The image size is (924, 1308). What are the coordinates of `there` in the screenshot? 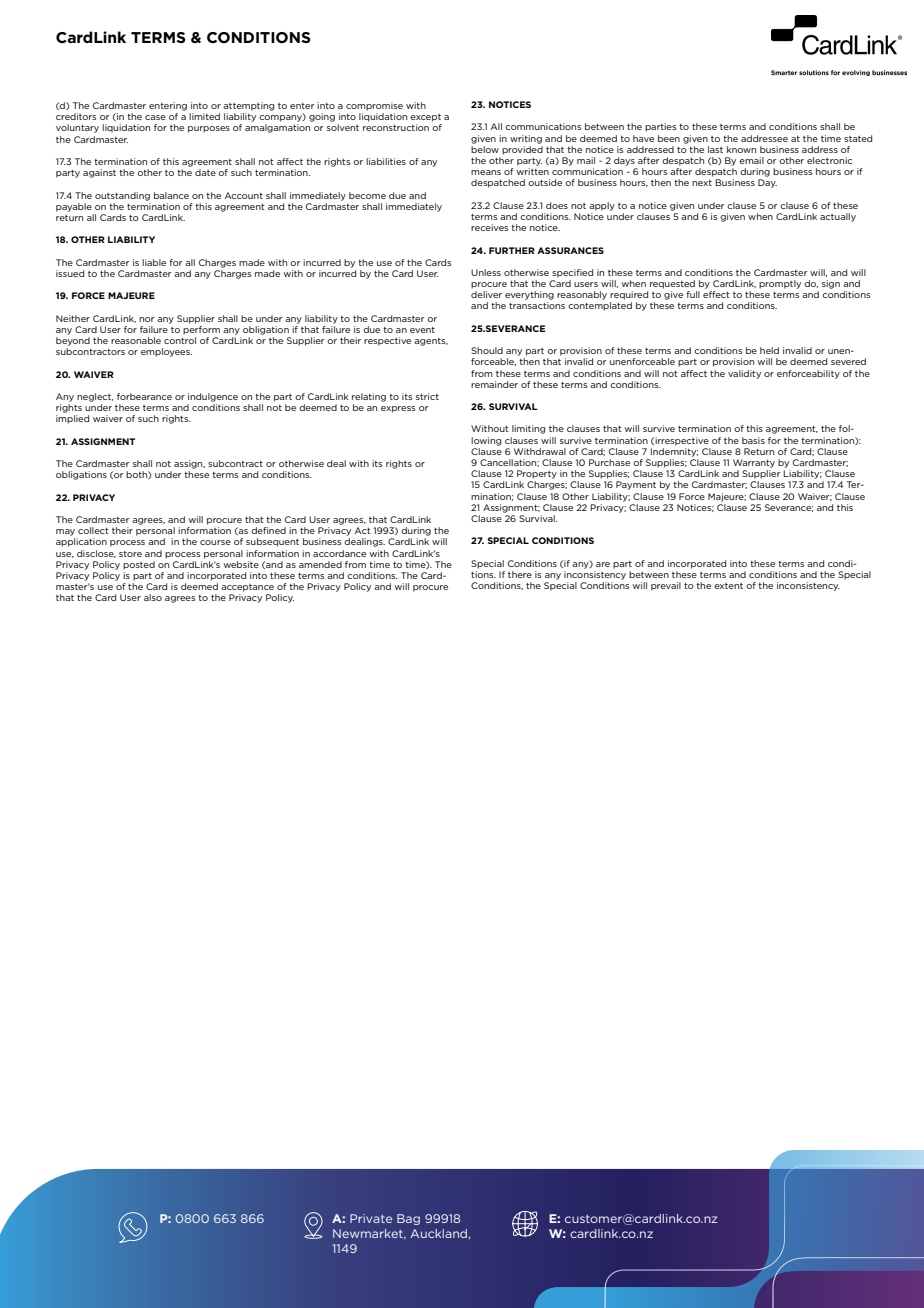 It's located at (520, 574).
